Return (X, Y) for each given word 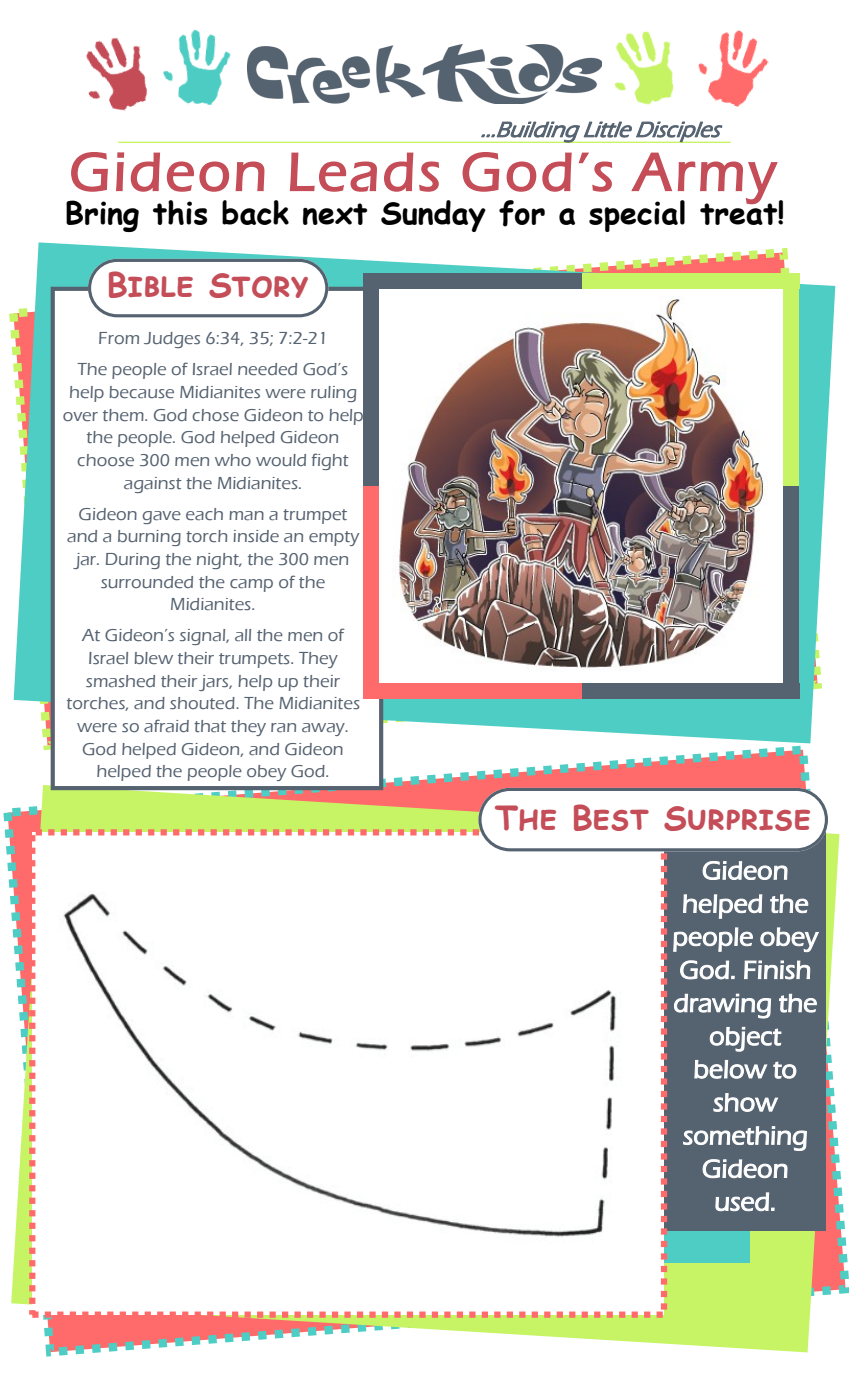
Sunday (433, 216)
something (745, 1138)
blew (153, 658)
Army (704, 179)
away (324, 729)
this (180, 212)
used (742, 1201)
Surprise (737, 818)
